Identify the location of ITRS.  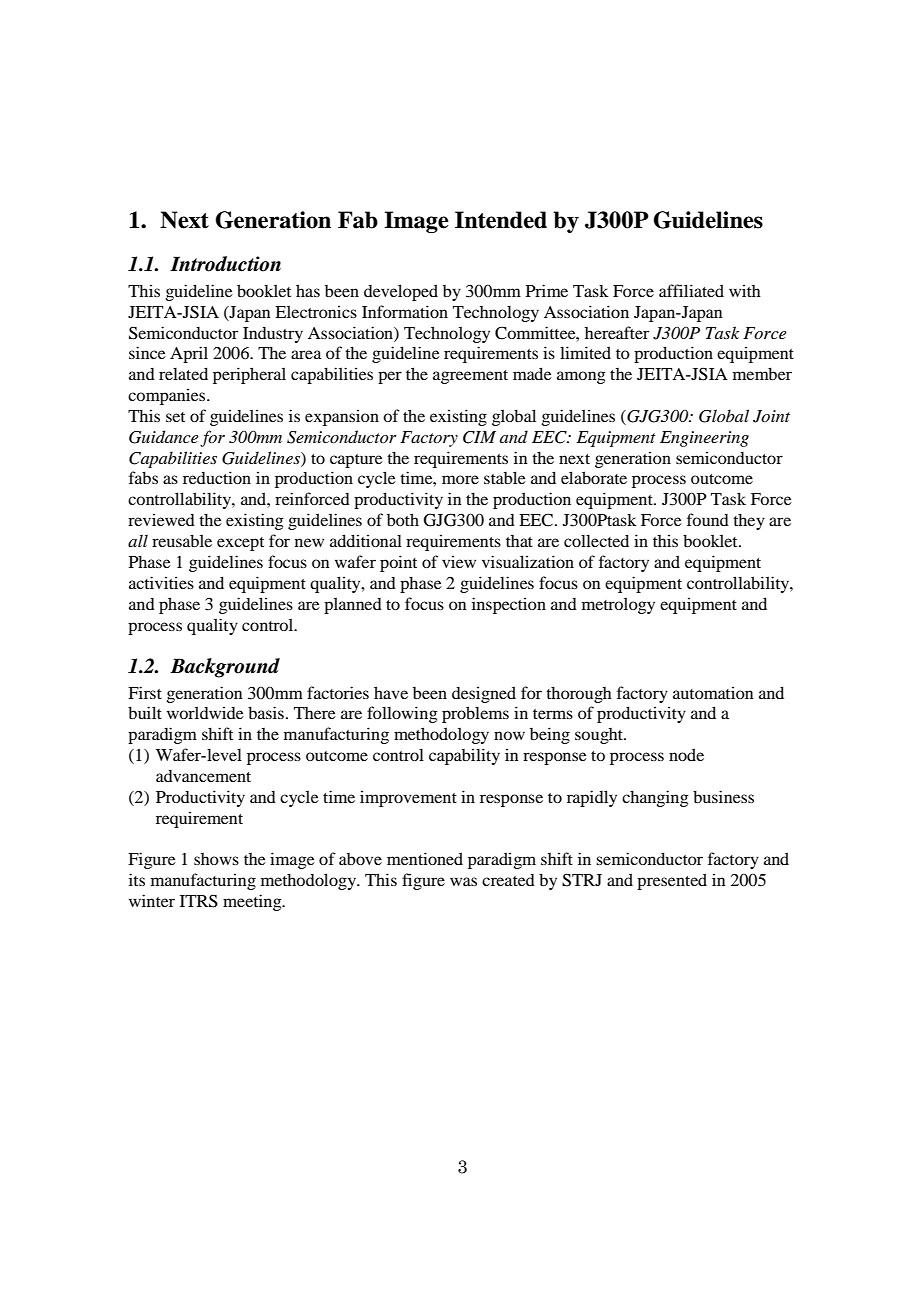
(199, 901).
